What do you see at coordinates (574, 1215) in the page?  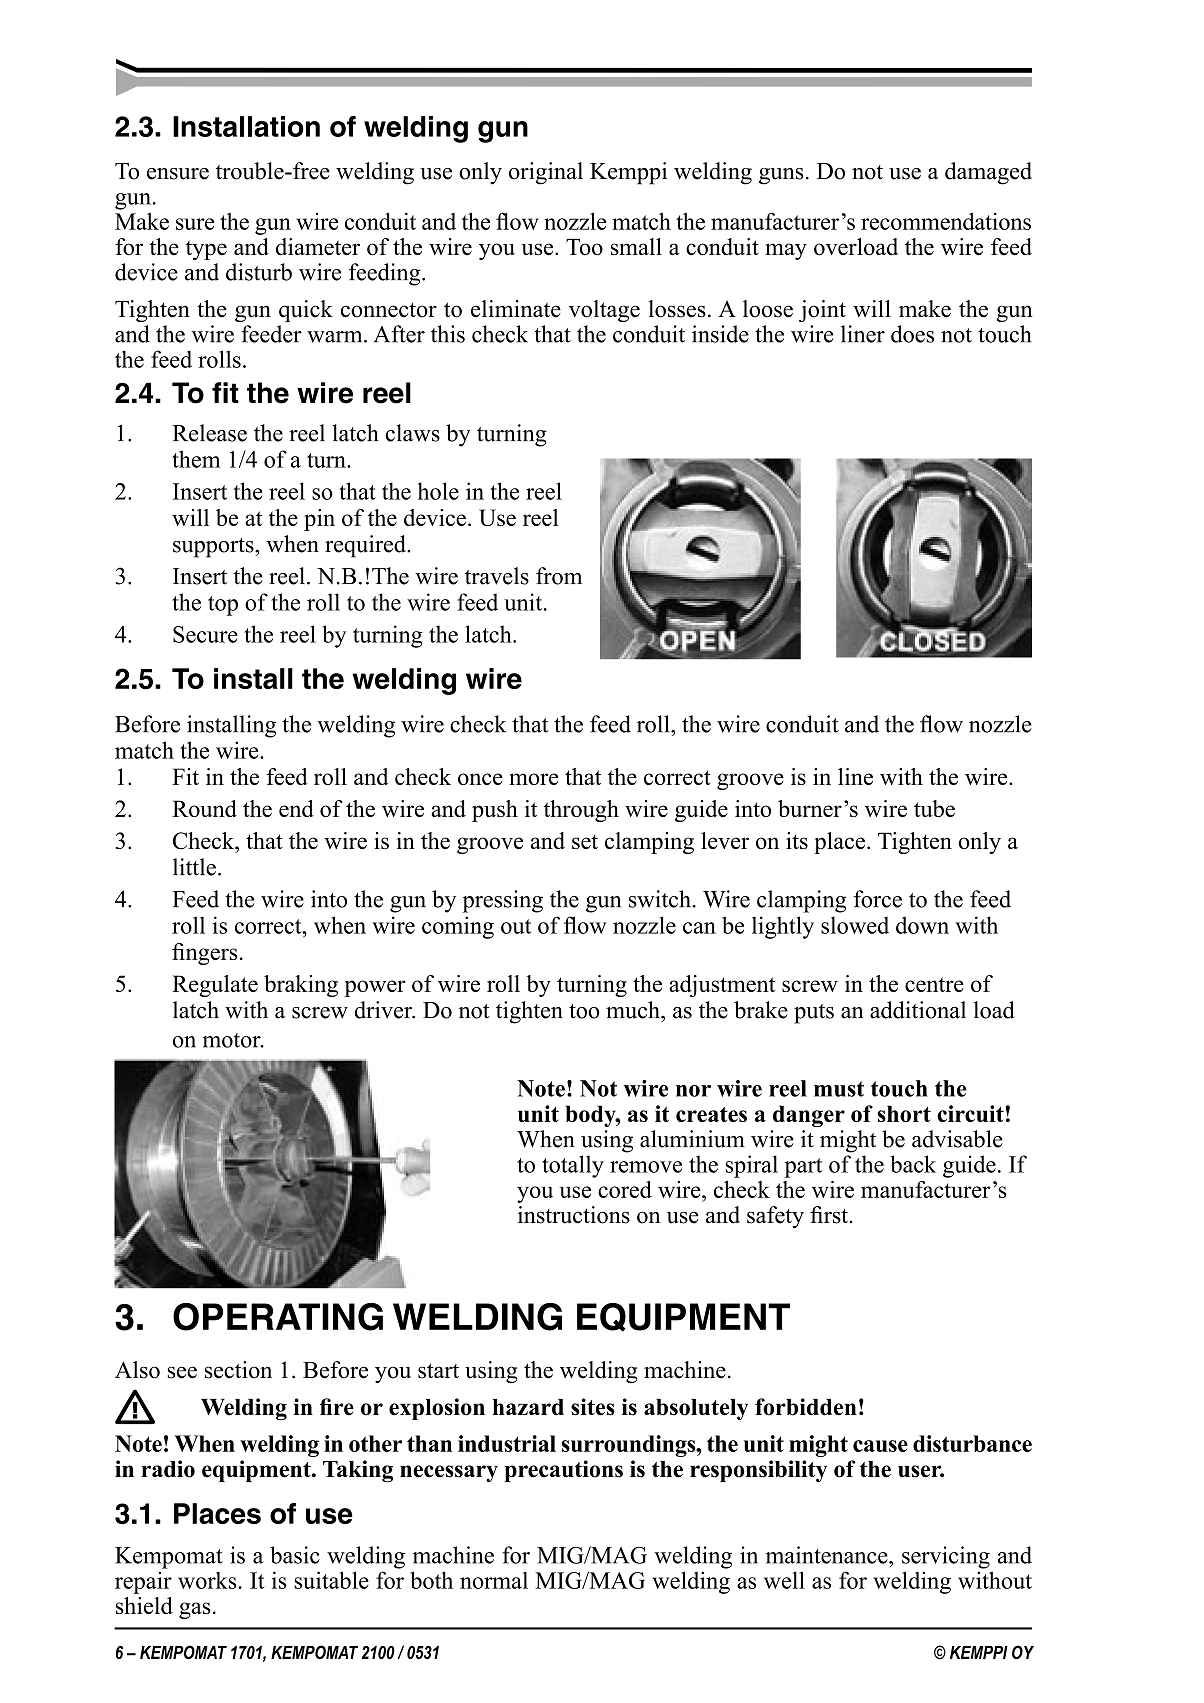 I see `instructions` at bounding box center [574, 1215].
